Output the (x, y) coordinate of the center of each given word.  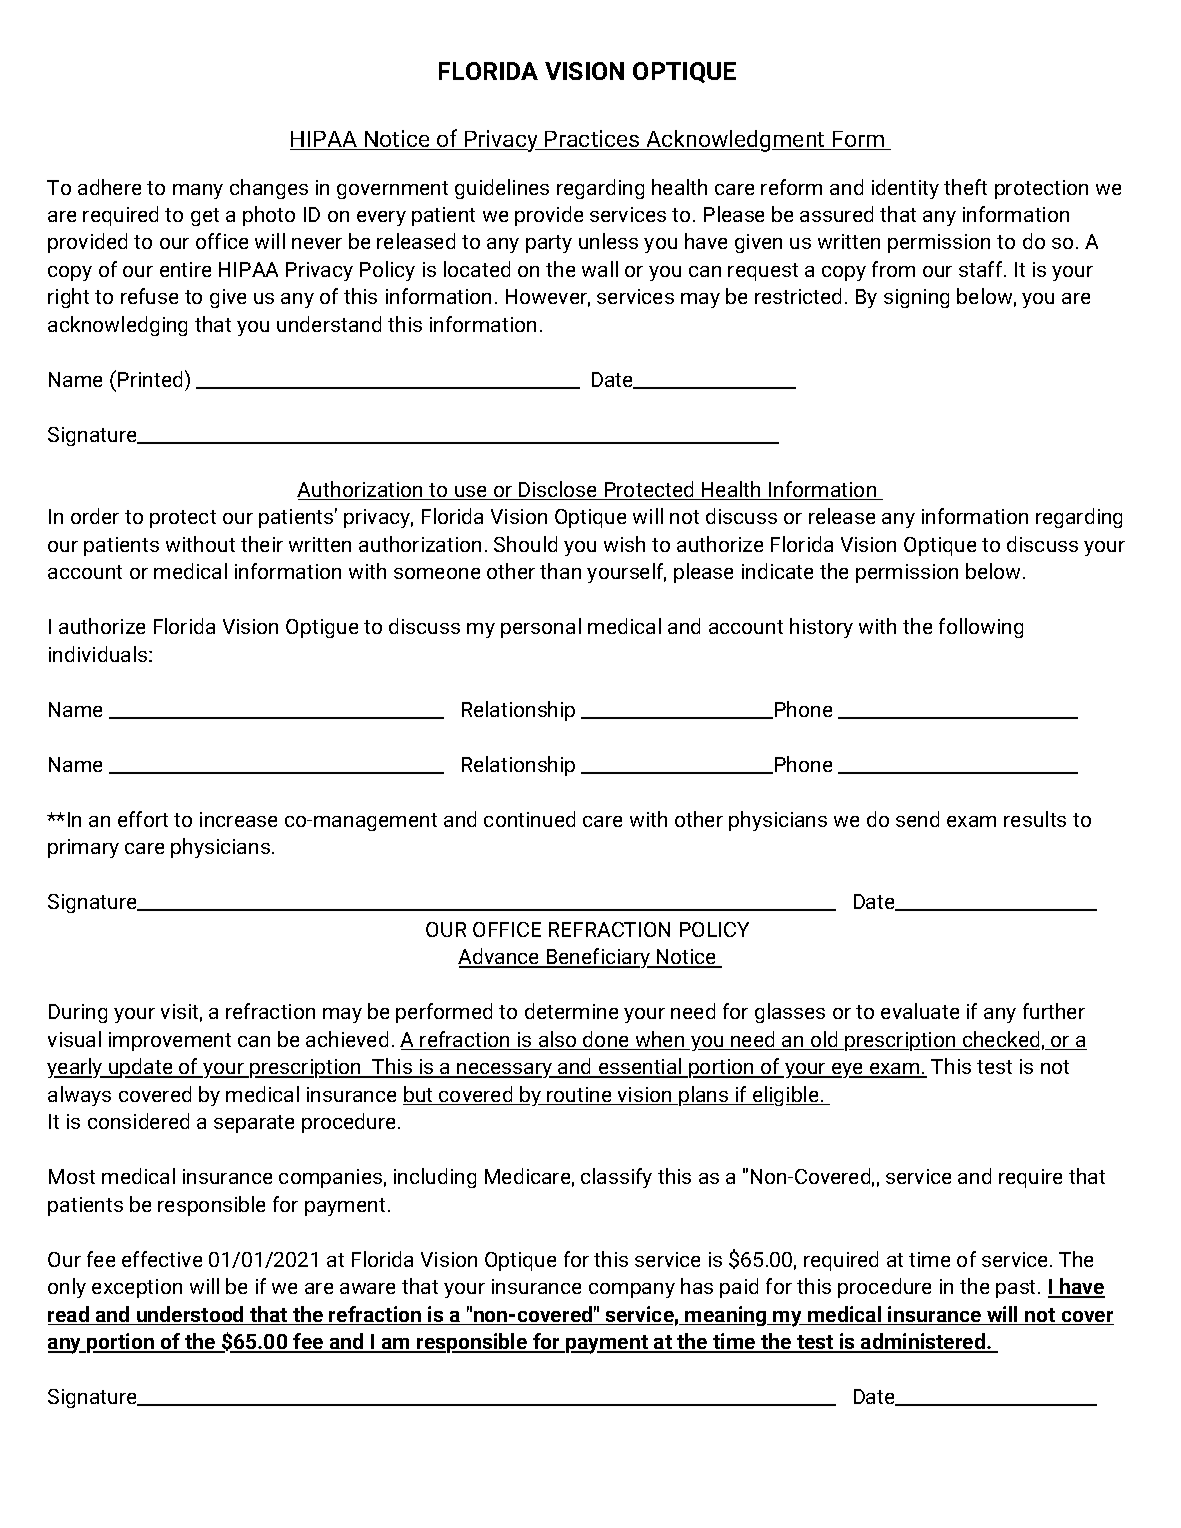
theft (965, 187)
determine (571, 1011)
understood (190, 1315)
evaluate (920, 1011)
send (917, 819)
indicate (777, 571)
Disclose (558, 490)
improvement (170, 1041)
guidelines (502, 189)
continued (529, 819)
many (198, 191)
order (95, 516)
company (632, 1290)
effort (143, 819)
